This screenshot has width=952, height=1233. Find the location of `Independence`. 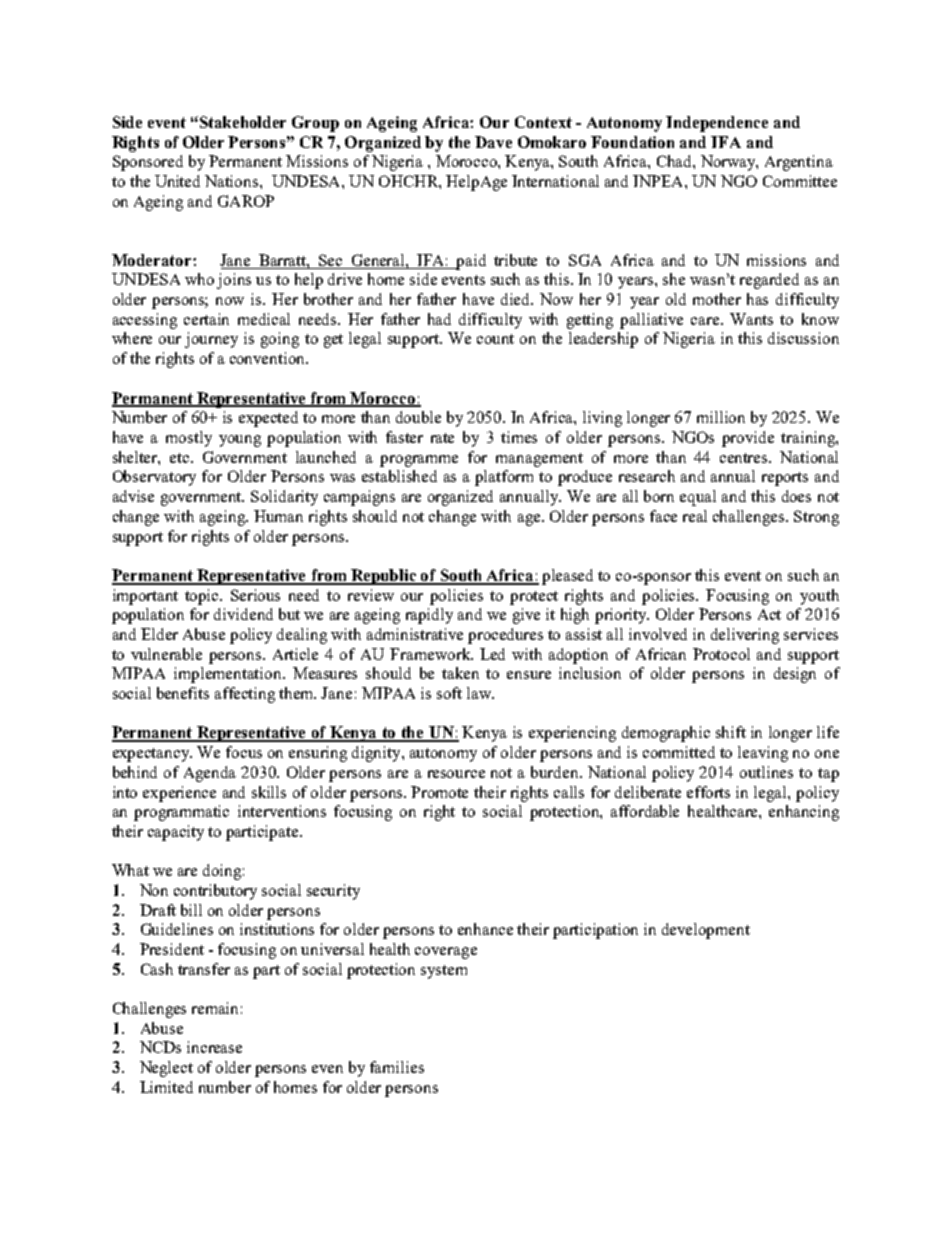

Independence is located at coordinates (717, 124).
